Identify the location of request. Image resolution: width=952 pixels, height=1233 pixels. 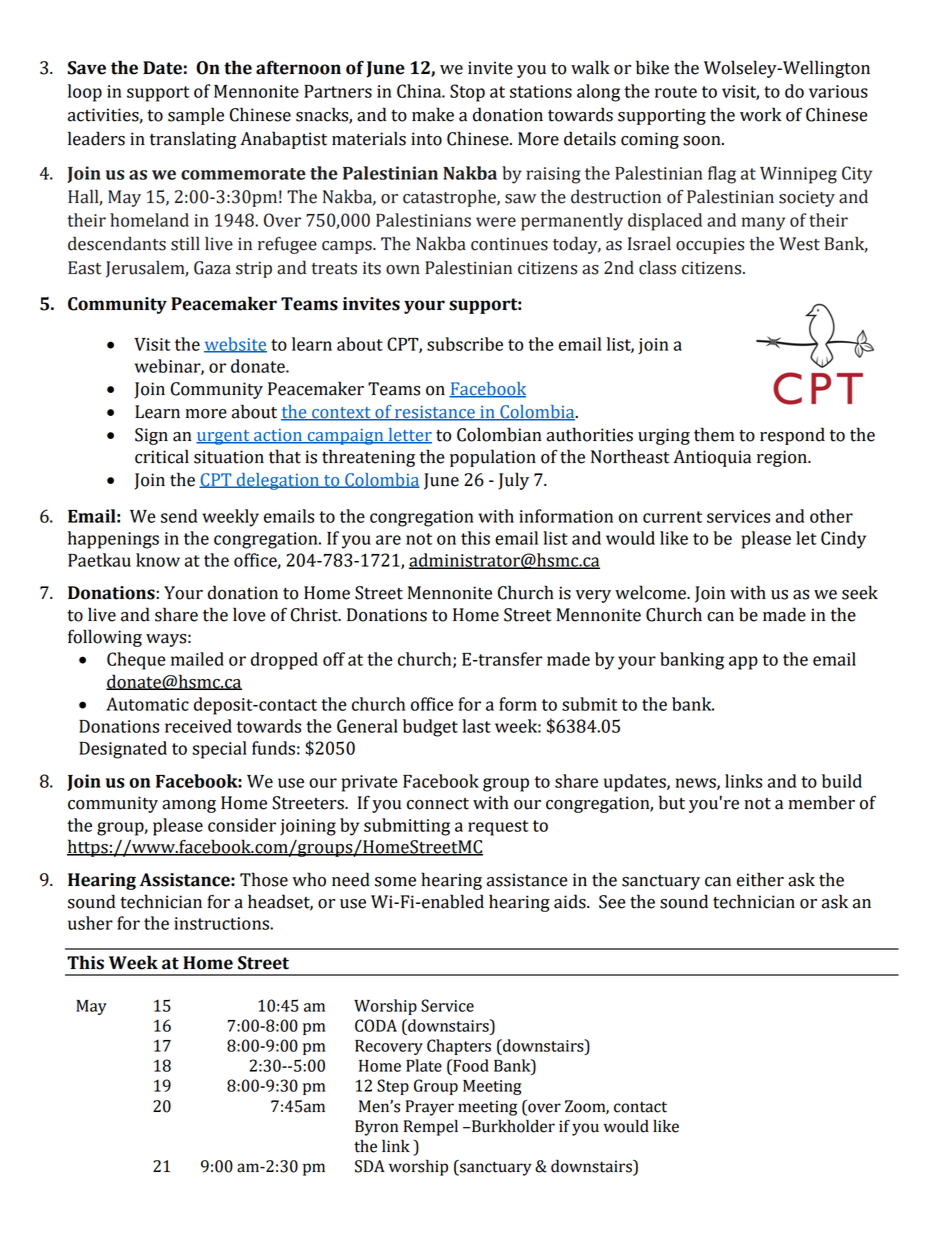
(498, 828).
